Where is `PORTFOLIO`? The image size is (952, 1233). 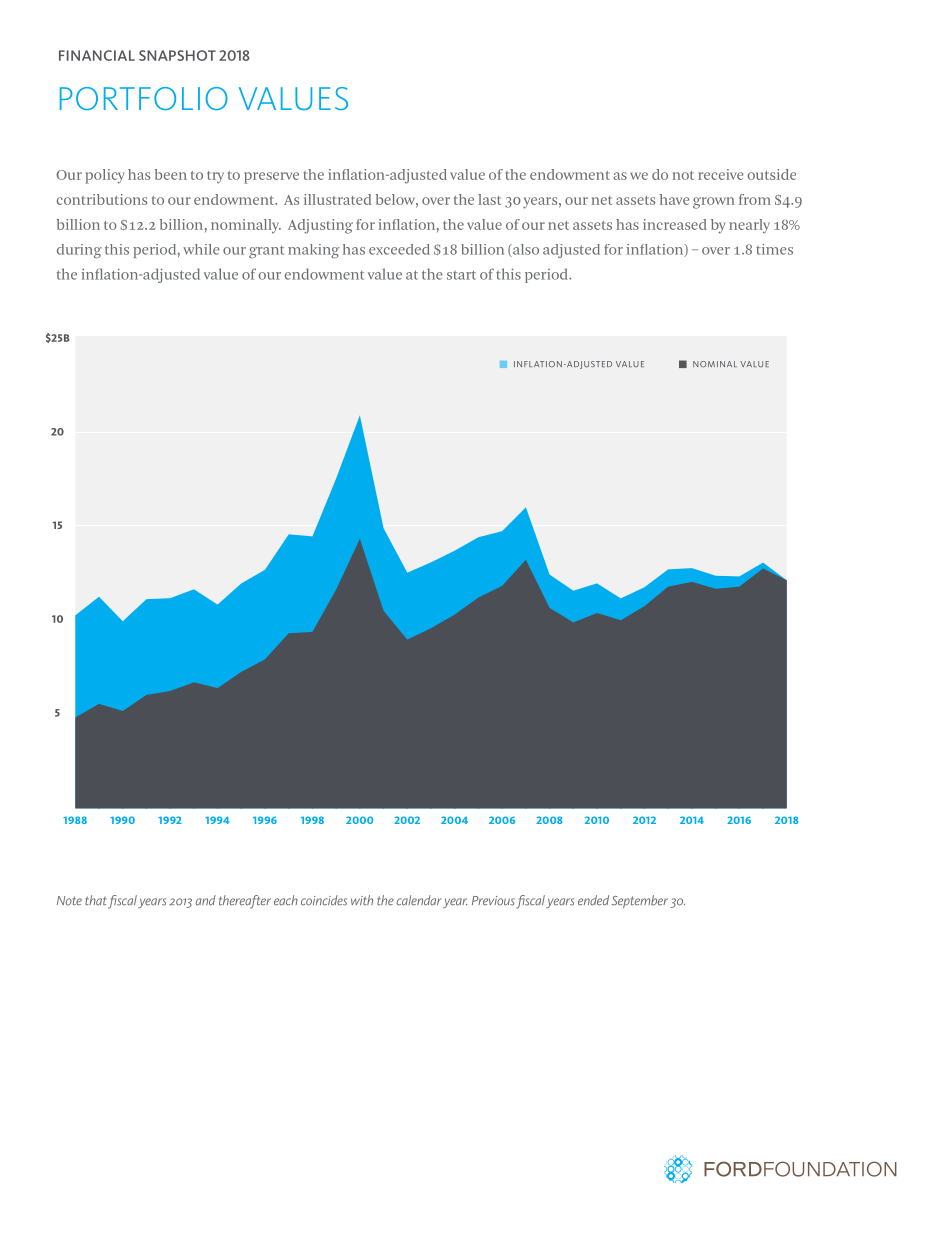
PORTFOLIO is located at coordinates (144, 98).
